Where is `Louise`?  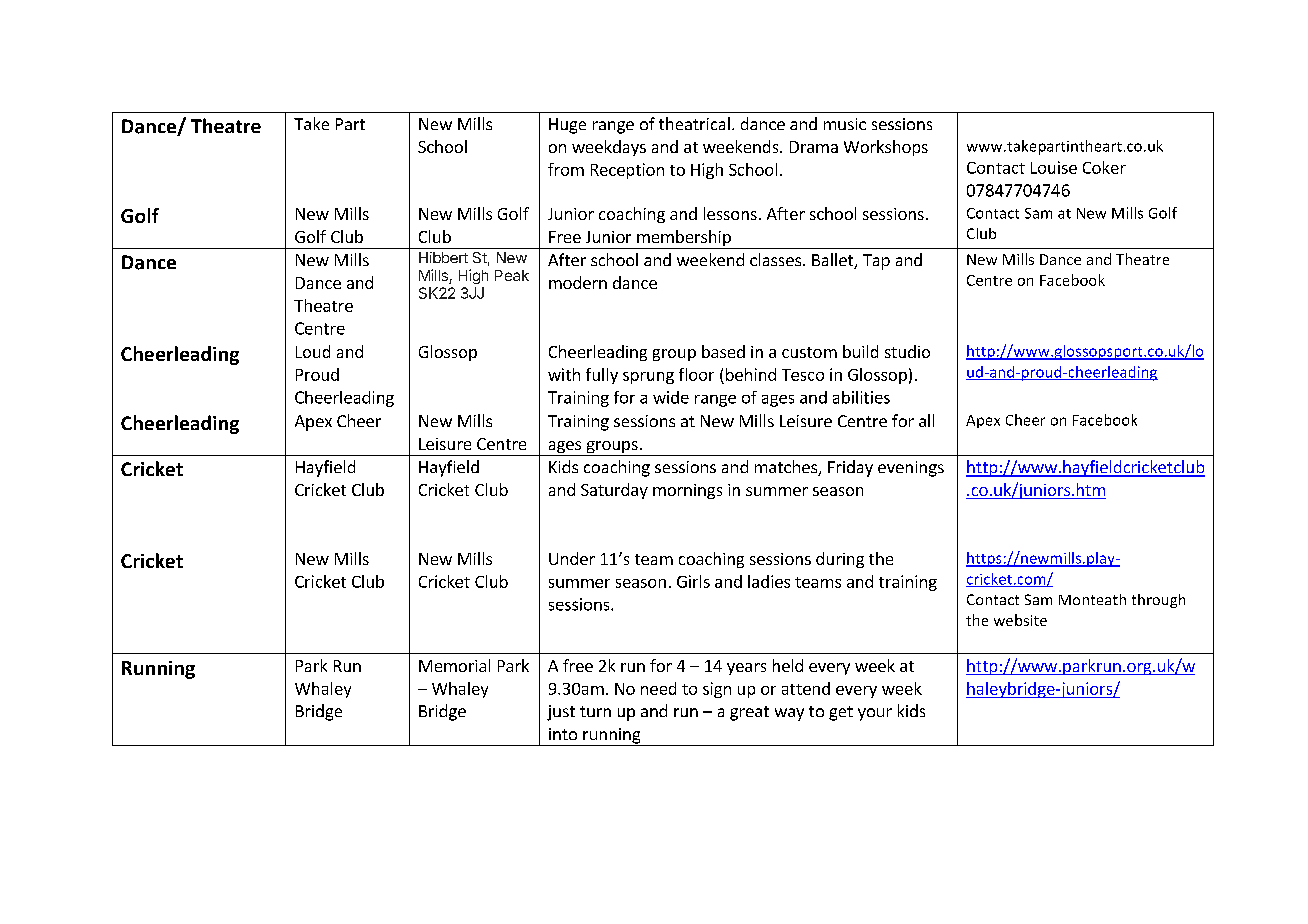
Louise is located at coordinates (1054, 167).
